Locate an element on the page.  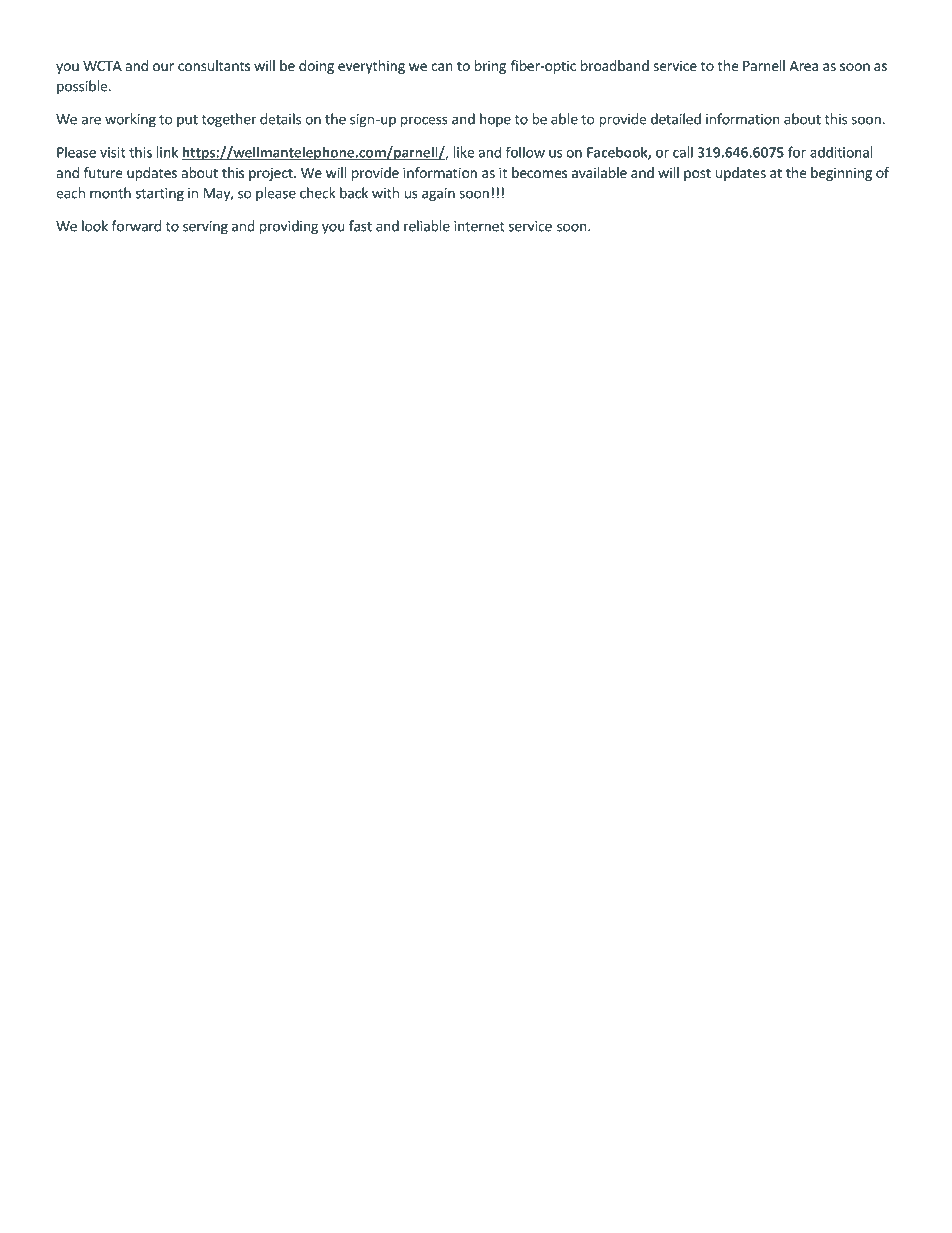
forward is located at coordinates (136, 226).
